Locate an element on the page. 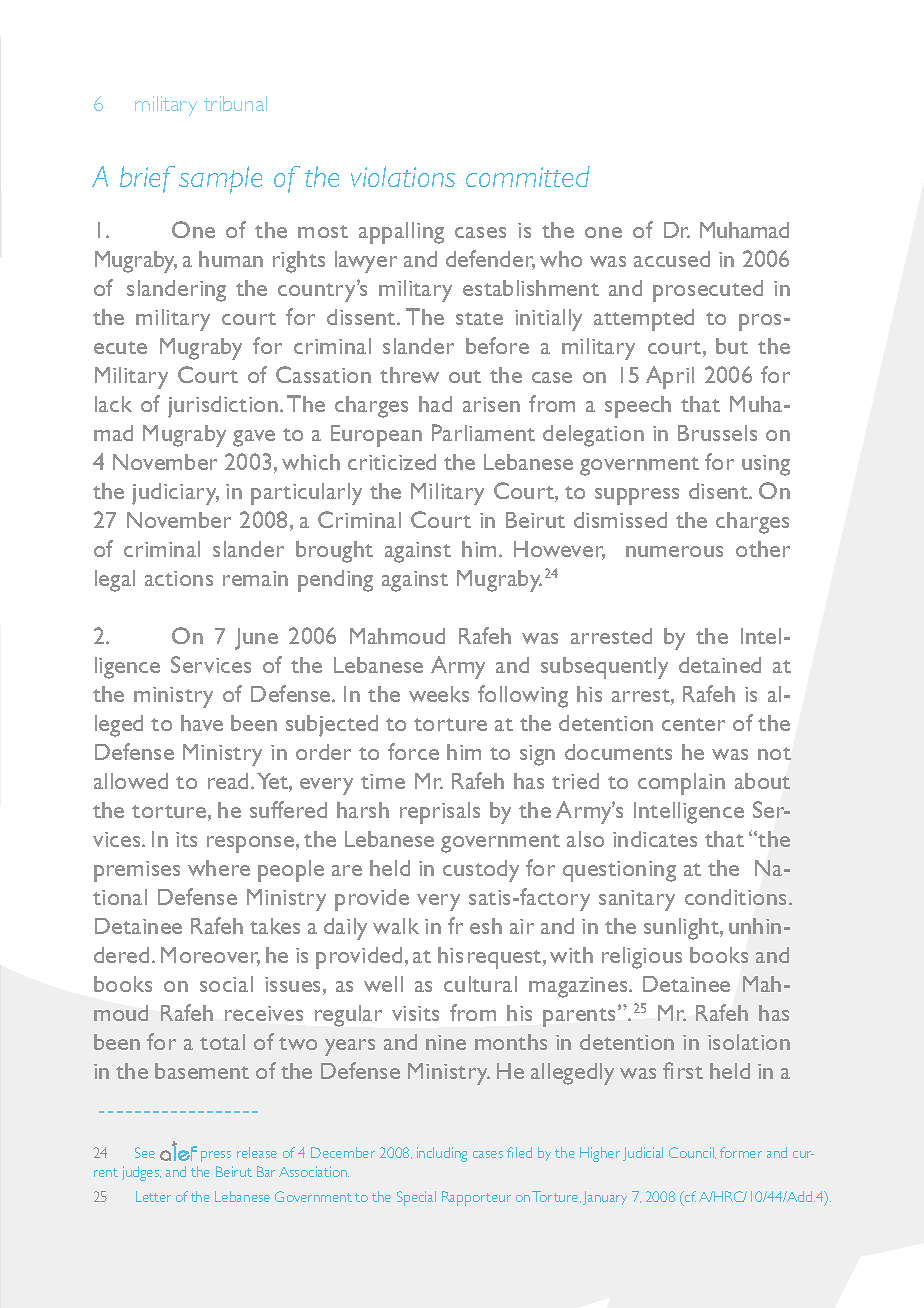 The height and width of the page is (1308, 924). detained is located at coordinates (720, 665).
